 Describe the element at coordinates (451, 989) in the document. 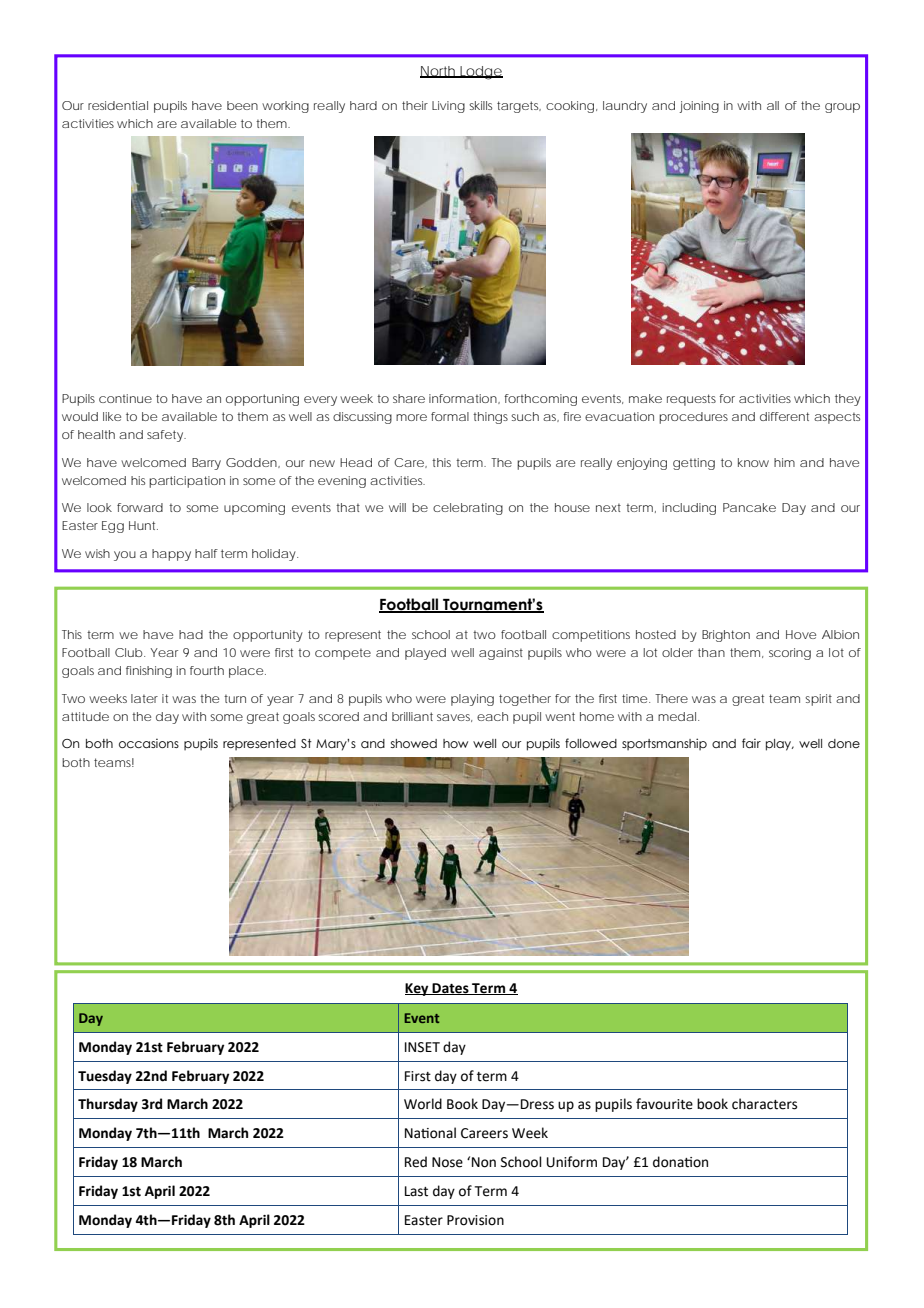

I see `Dates` at that location.
